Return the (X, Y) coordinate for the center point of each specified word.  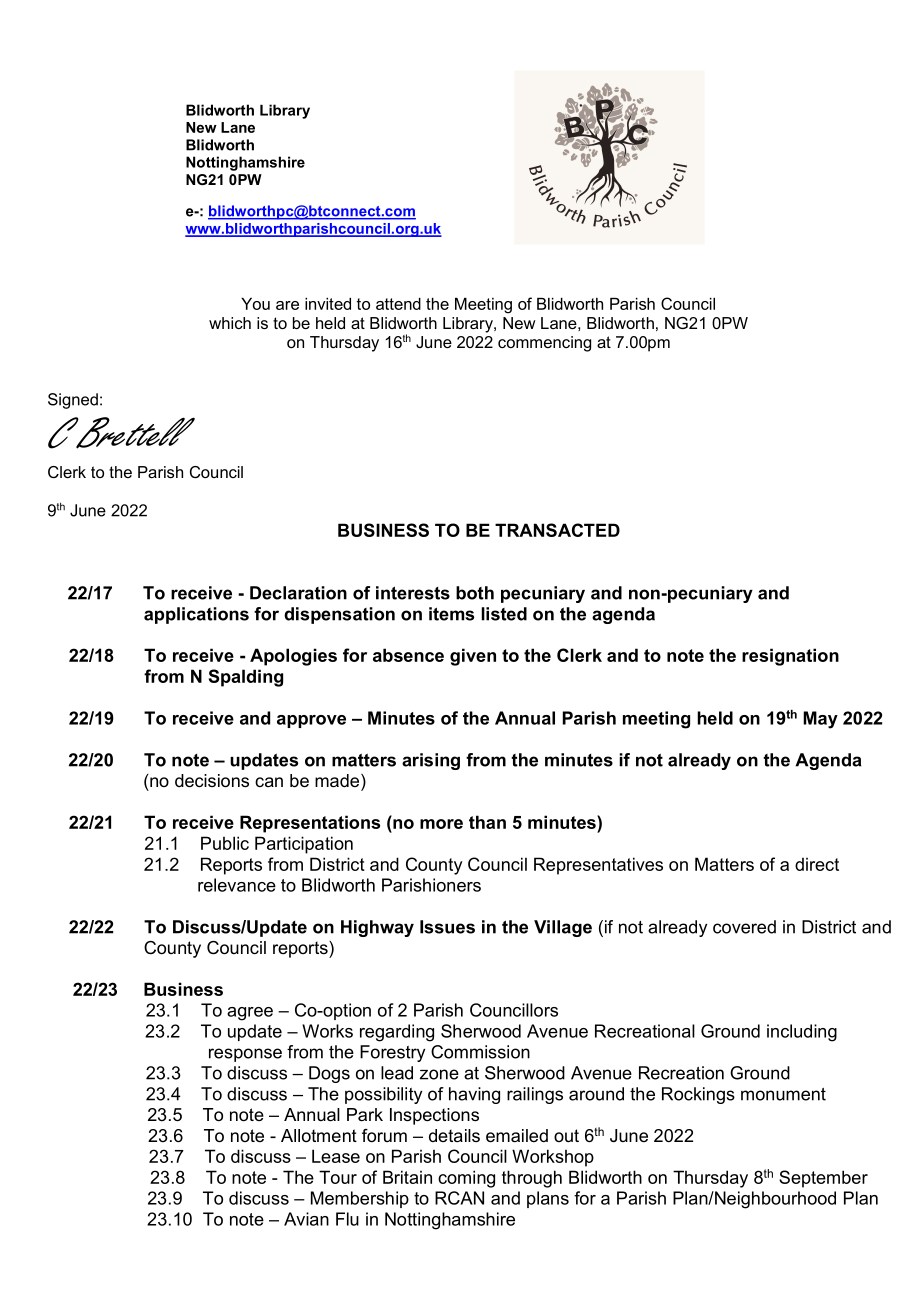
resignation (790, 657)
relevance (237, 885)
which (230, 323)
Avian (306, 1219)
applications (196, 615)
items (451, 614)
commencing (544, 344)
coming (466, 1179)
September (823, 1179)
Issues (447, 927)
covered (744, 927)
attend (398, 304)
